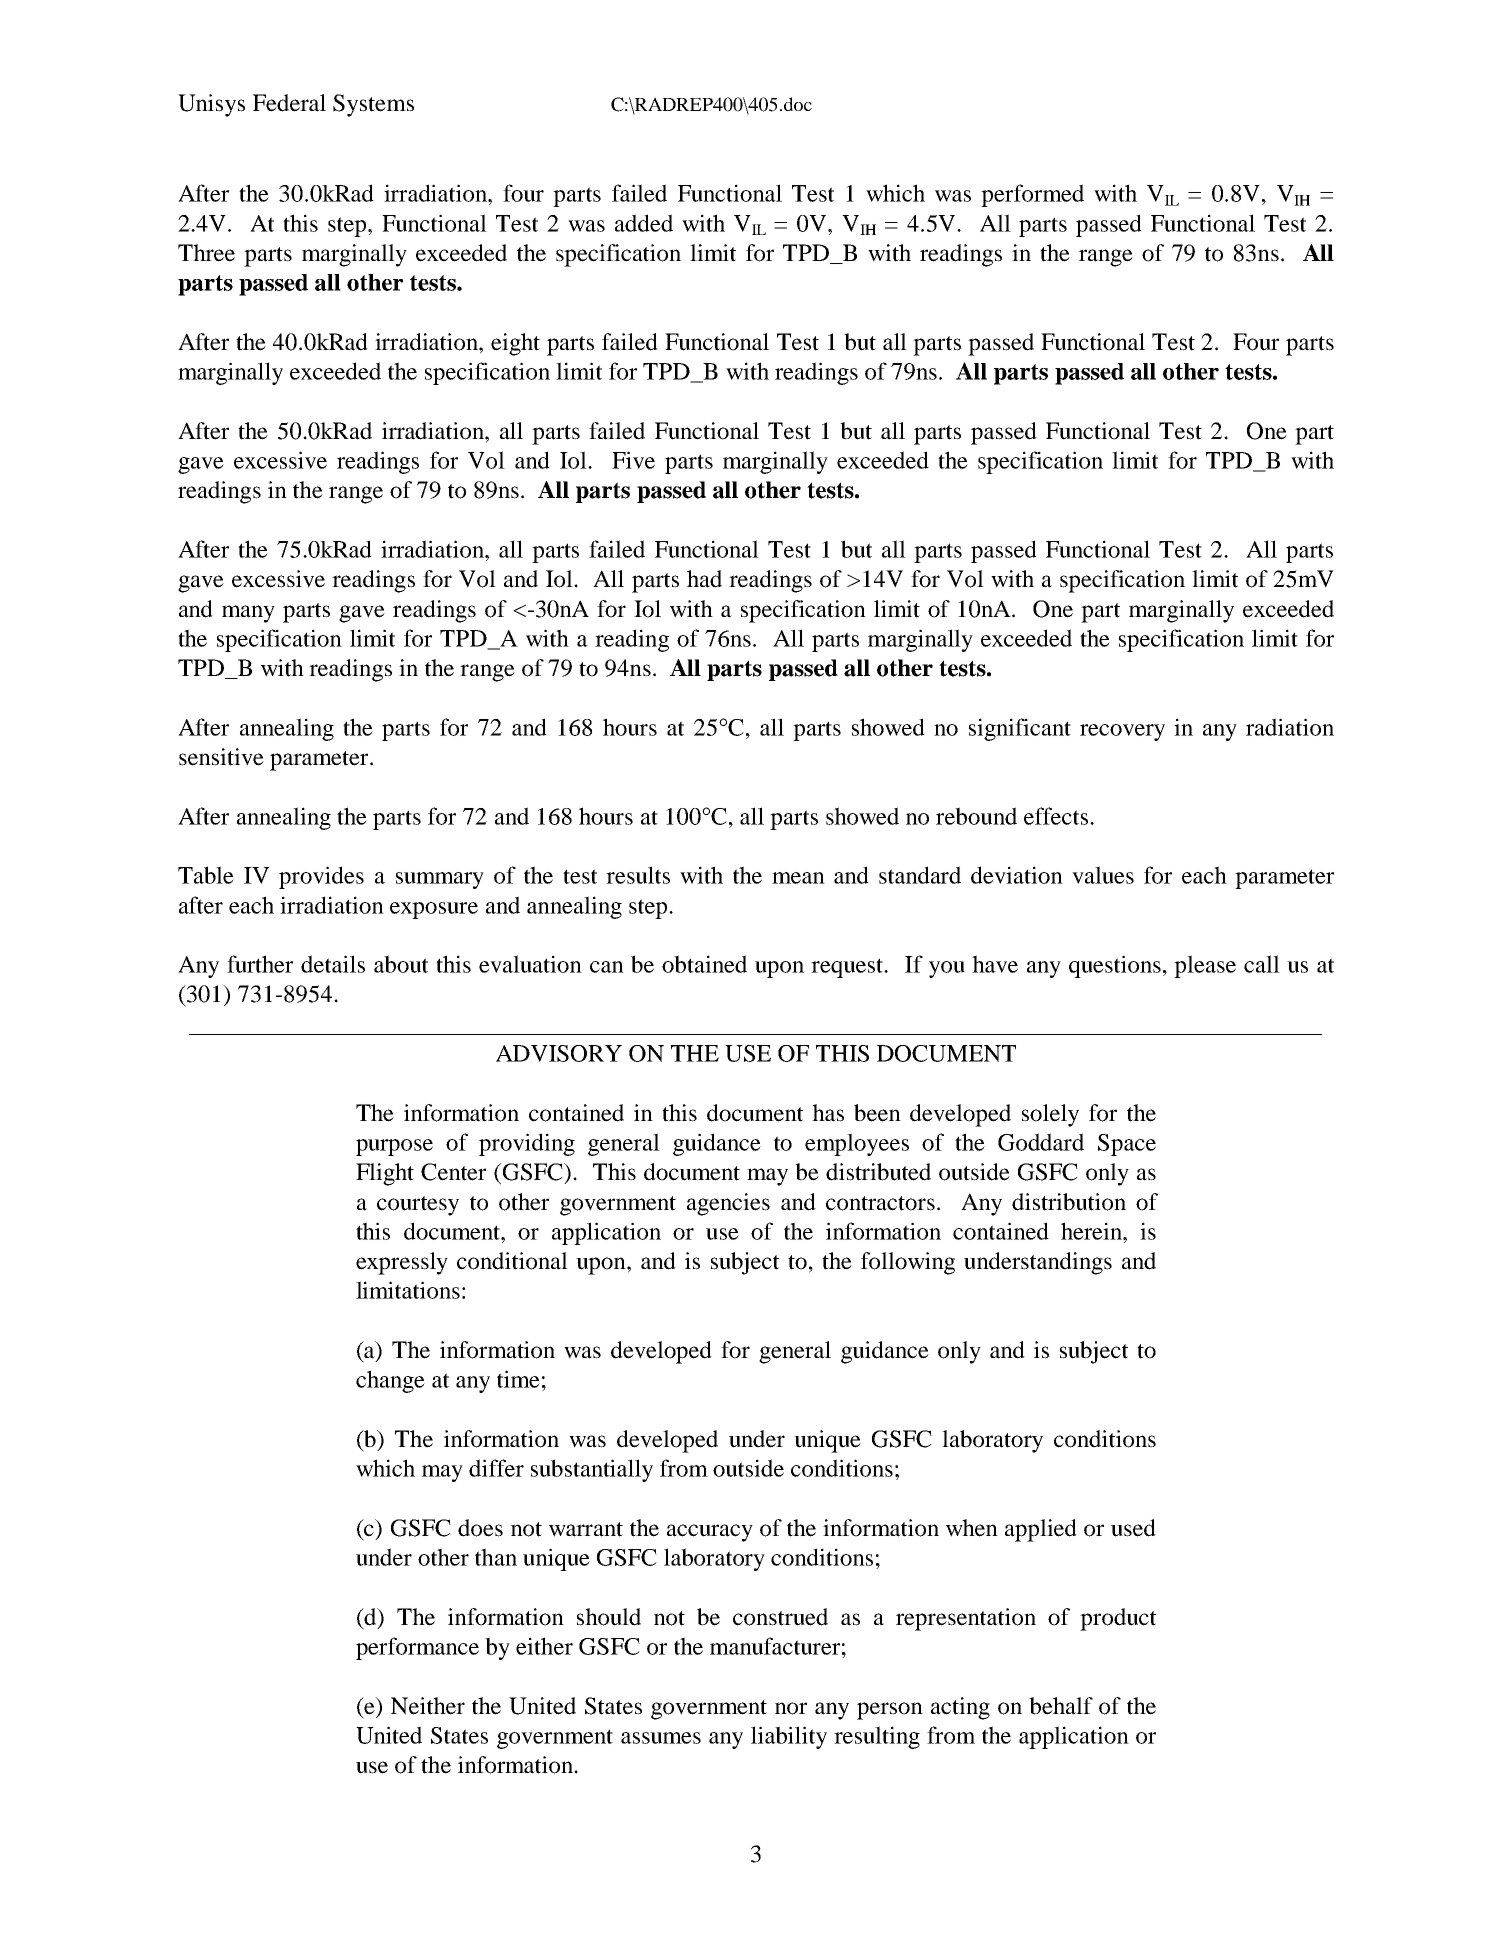 This document has height=1957, width=1512. Describe the element at coordinates (1115, 966) in the document. I see `questions` at that location.
